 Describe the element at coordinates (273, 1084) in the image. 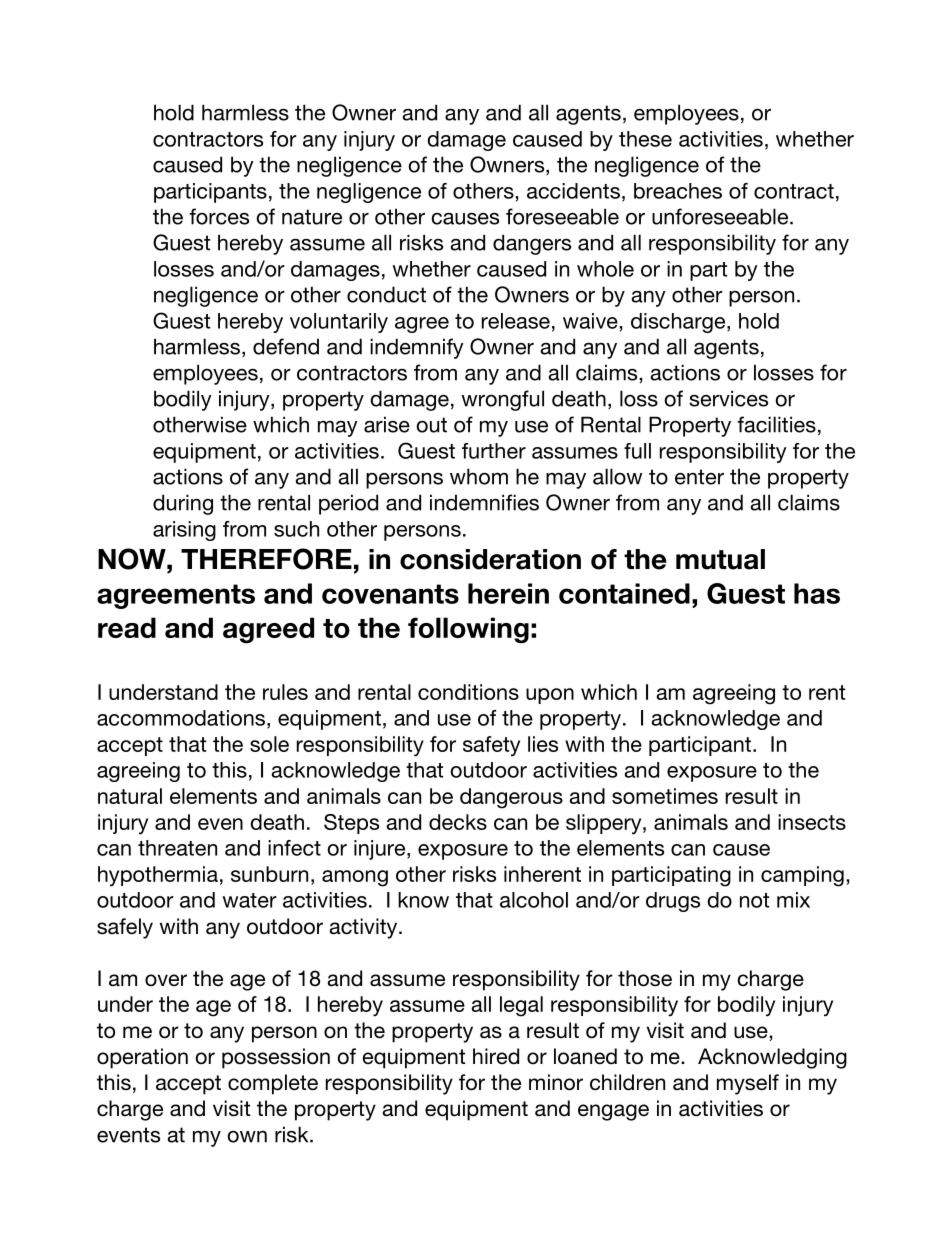

I see `complete` at that location.
